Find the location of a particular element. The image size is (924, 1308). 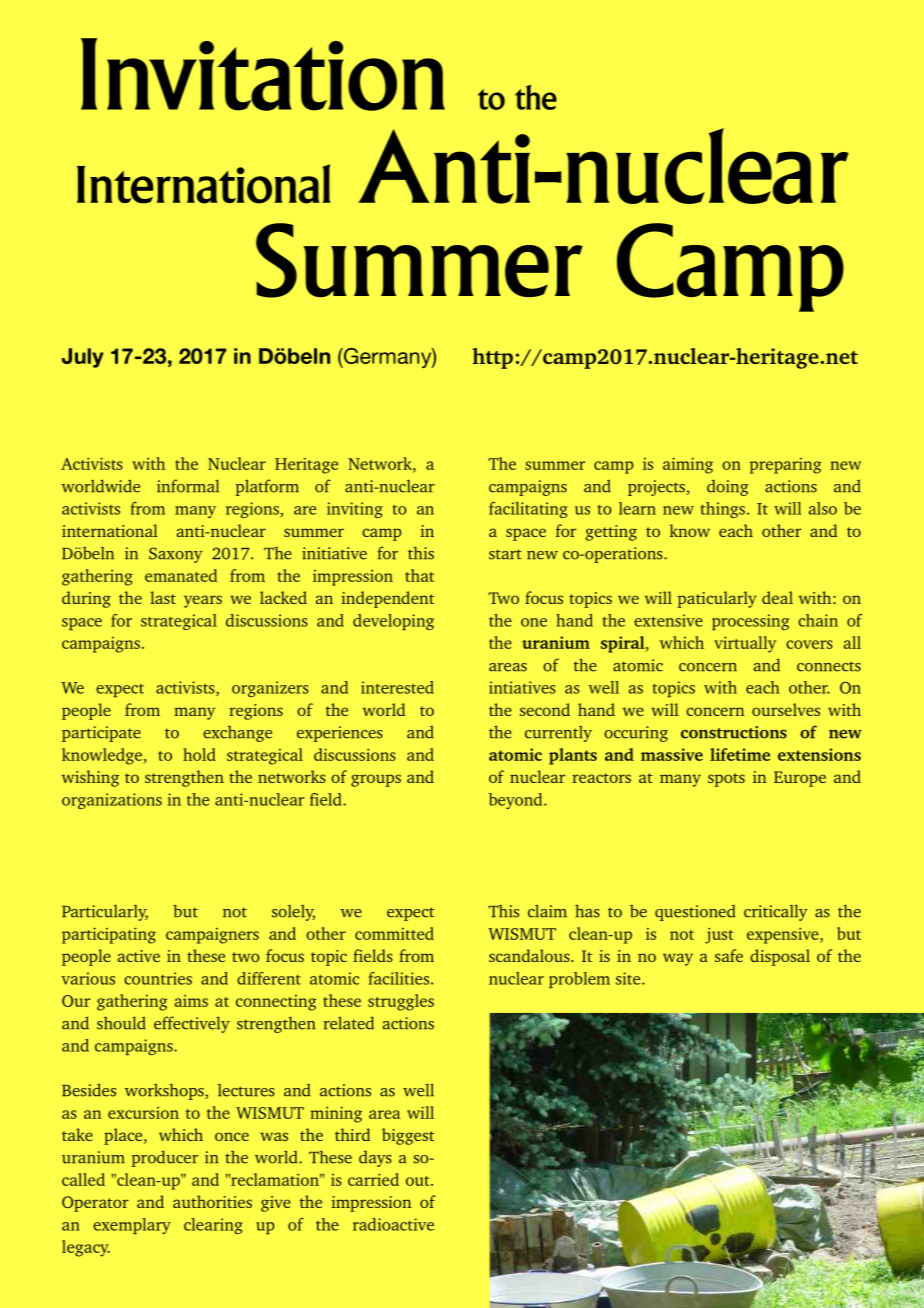

informal is located at coordinates (188, 486).
